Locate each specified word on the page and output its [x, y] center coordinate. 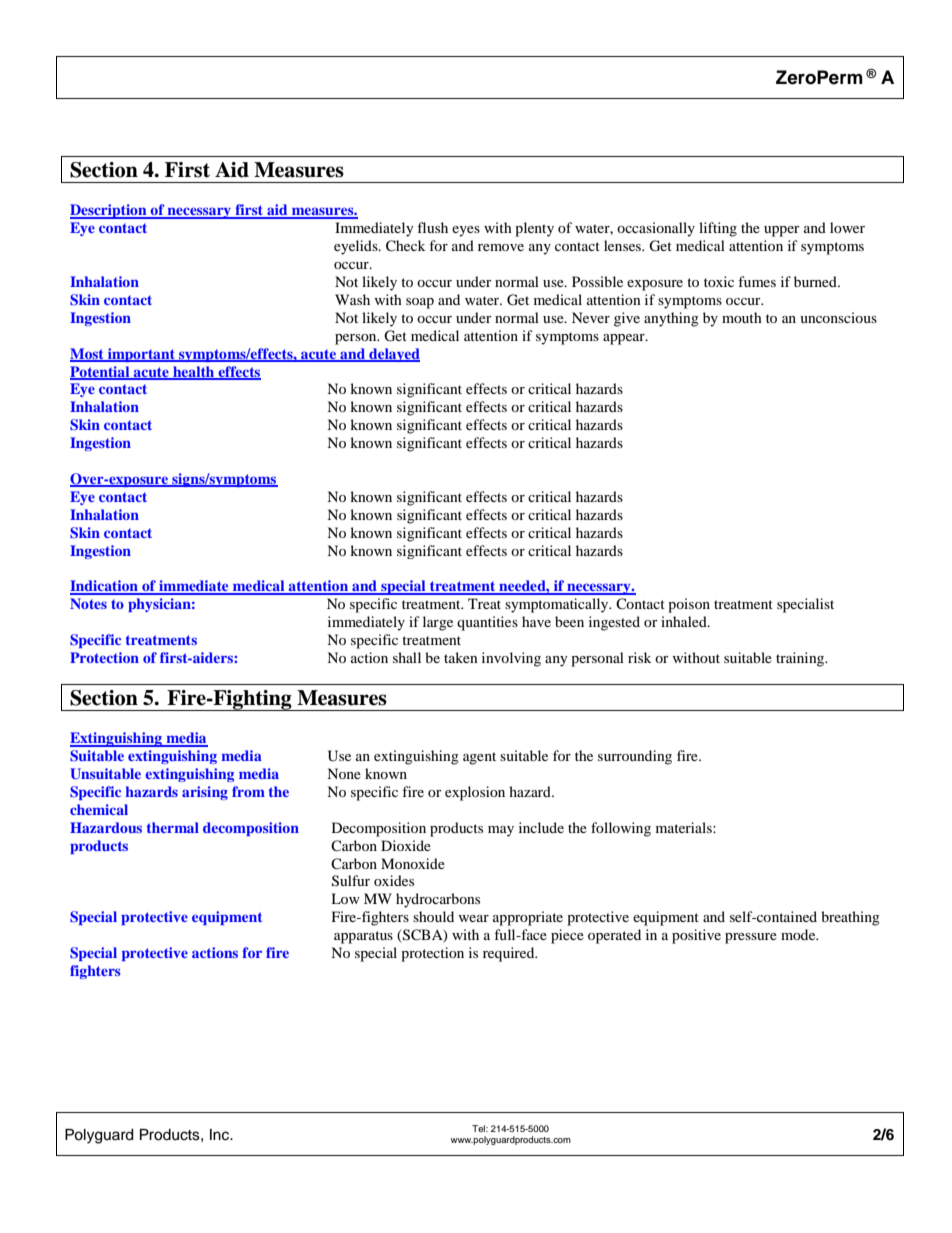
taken [461, 657]
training [801, 659]
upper [782, 231]
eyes [466, 231]
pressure [751, 938]
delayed [393, 355]
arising [205, 793]
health [194, 372]
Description [109, 211]
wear [473, 918]
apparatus [363, 937]
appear [625, 339]
